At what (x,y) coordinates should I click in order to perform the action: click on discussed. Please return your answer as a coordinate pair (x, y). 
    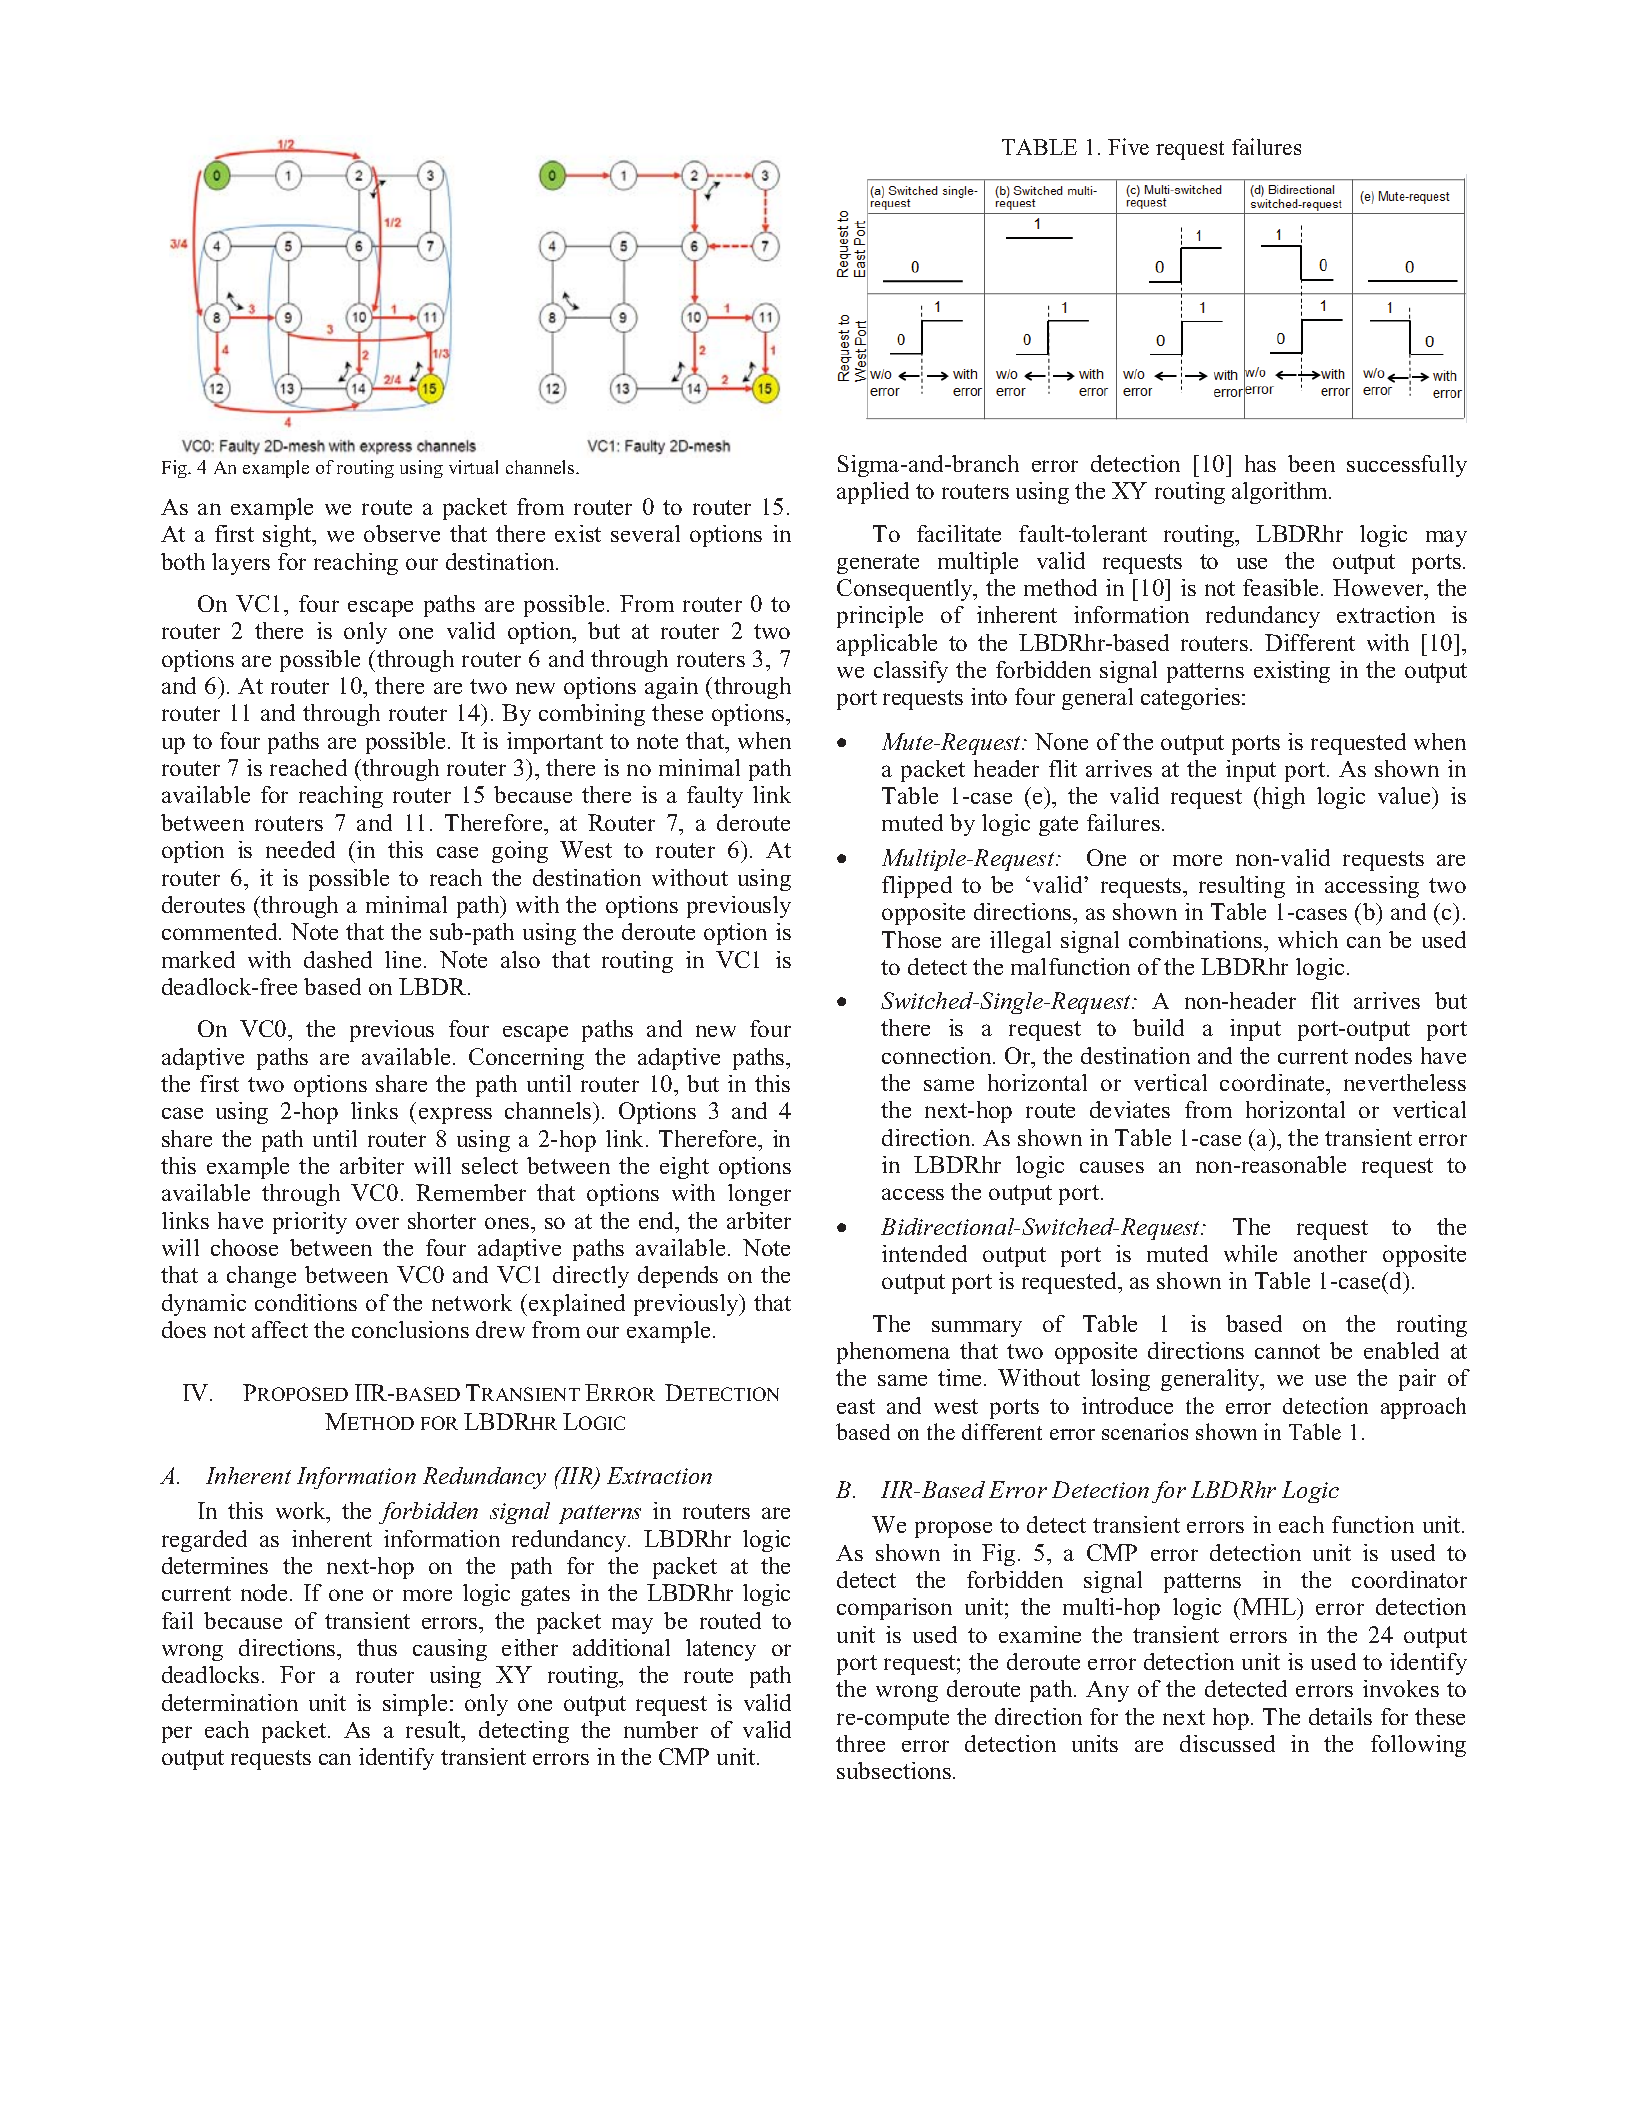
    Looking at the image, I should click on (1227, 1743).
